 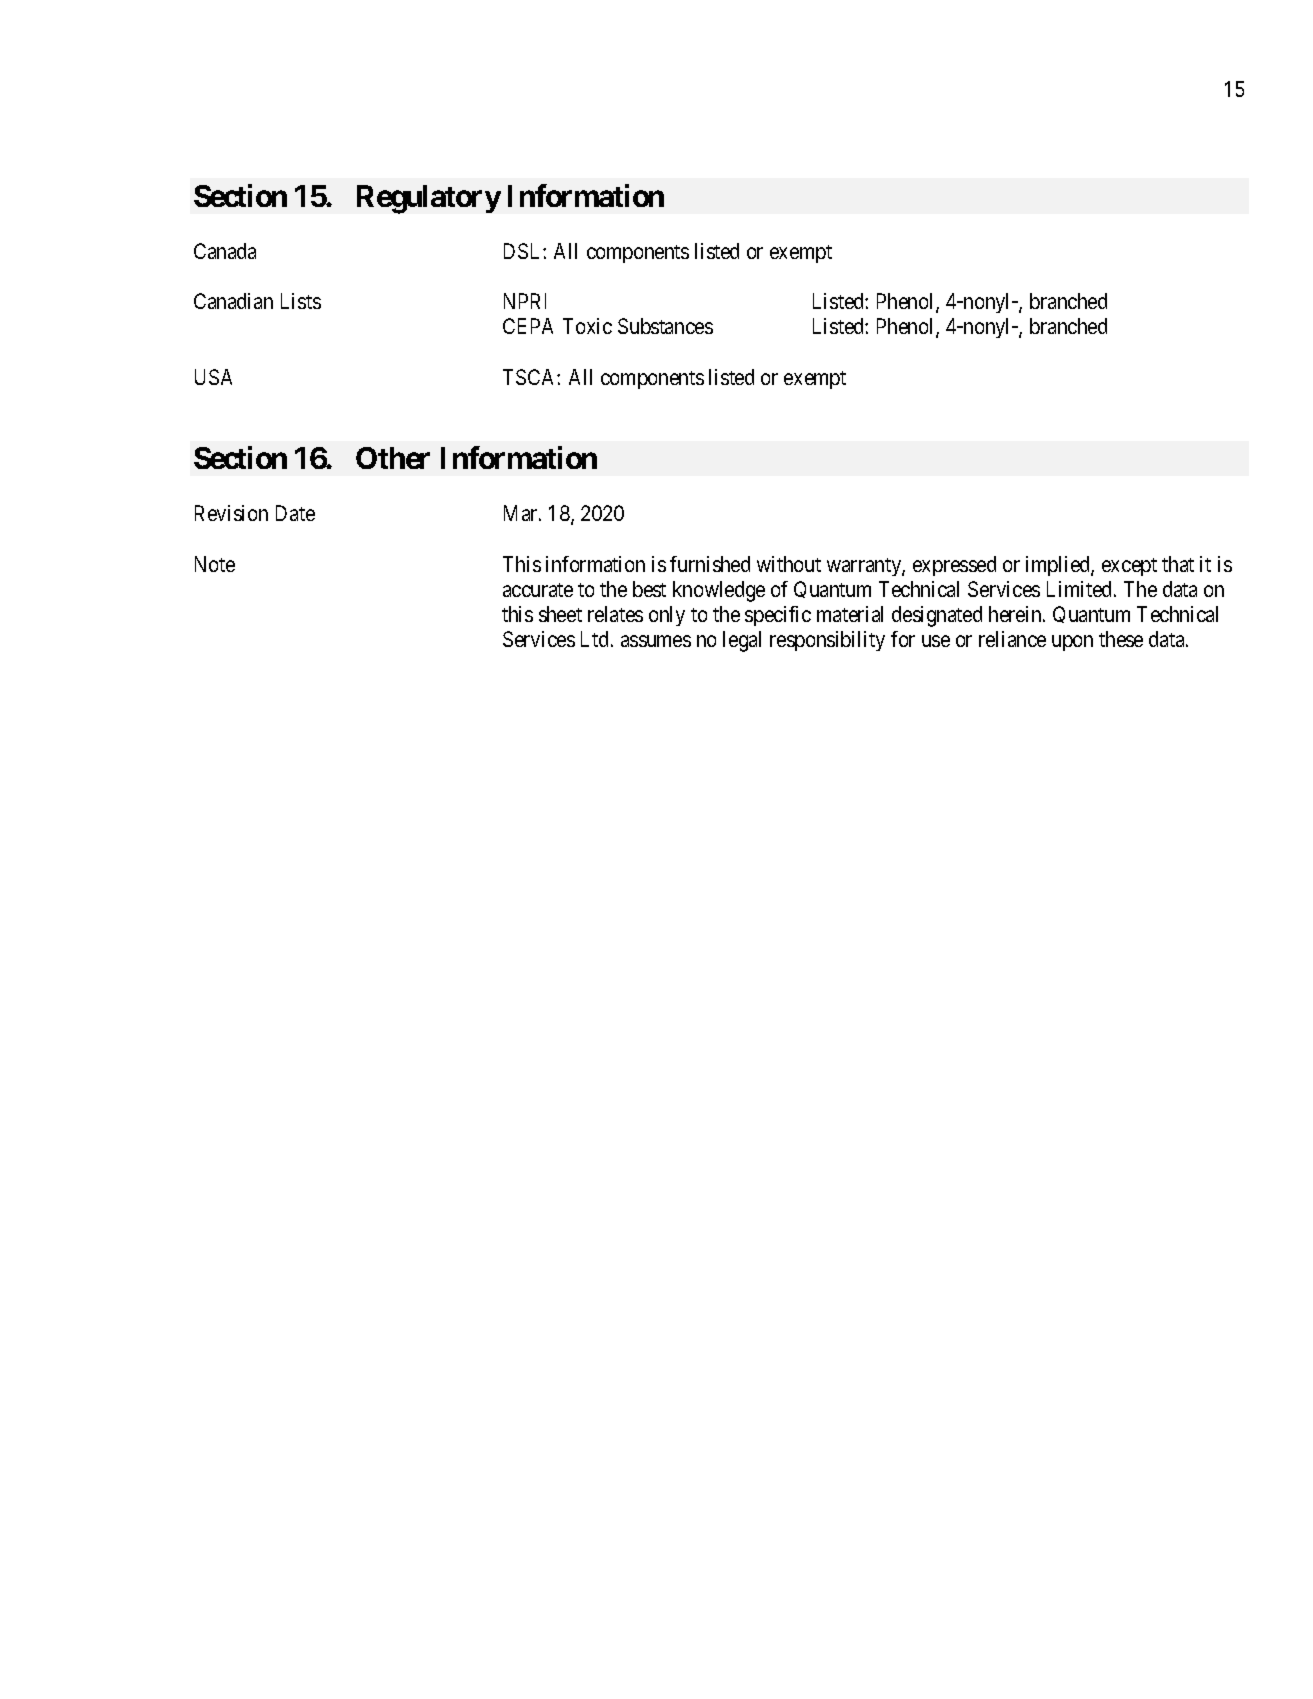 I want to click on Regulatory, so click(x=429, y=199).
